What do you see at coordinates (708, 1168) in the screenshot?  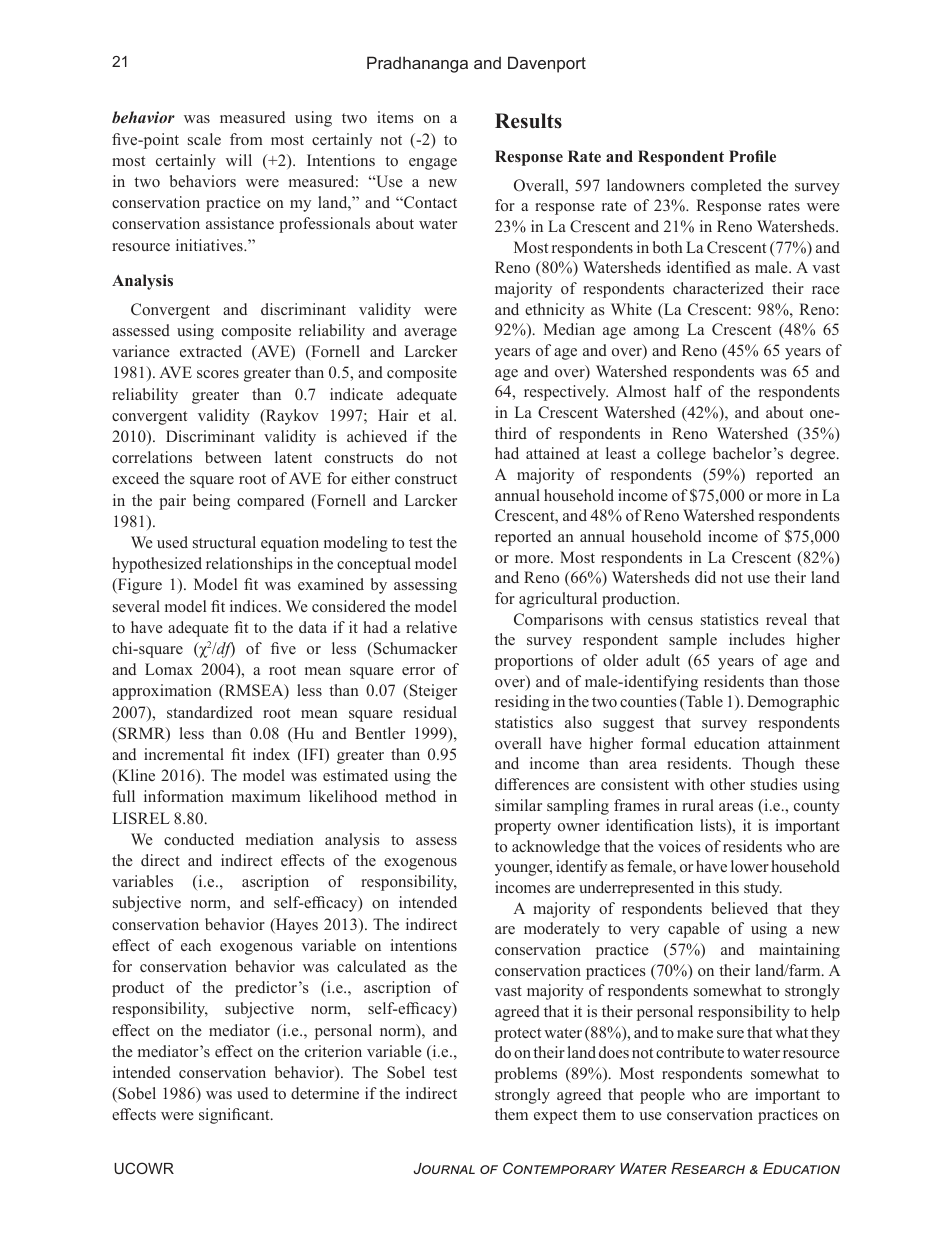 I see `Research` at bounding box center [708, 1168].
